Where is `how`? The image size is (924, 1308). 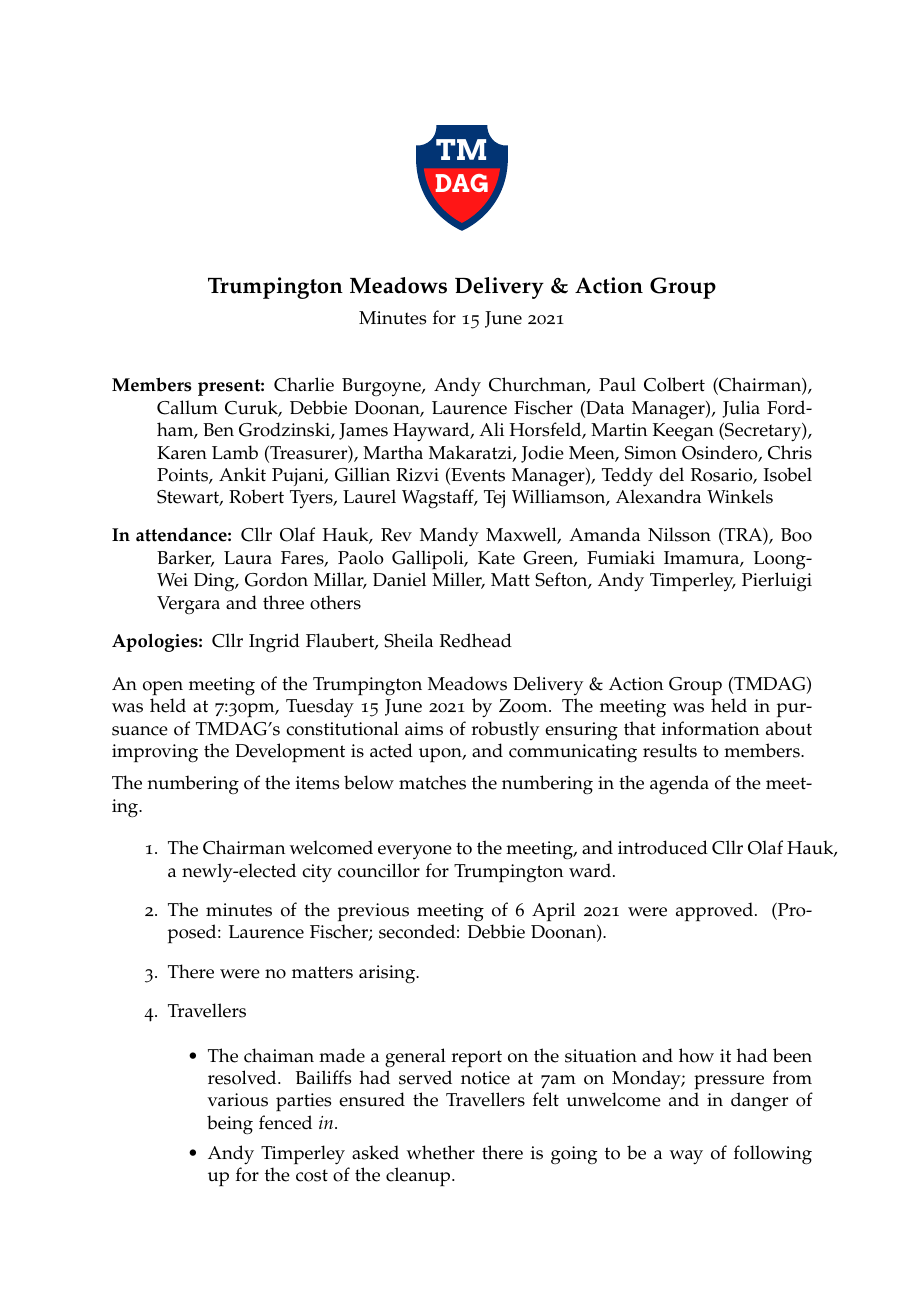 how is located at coordinates (696, 1055).
